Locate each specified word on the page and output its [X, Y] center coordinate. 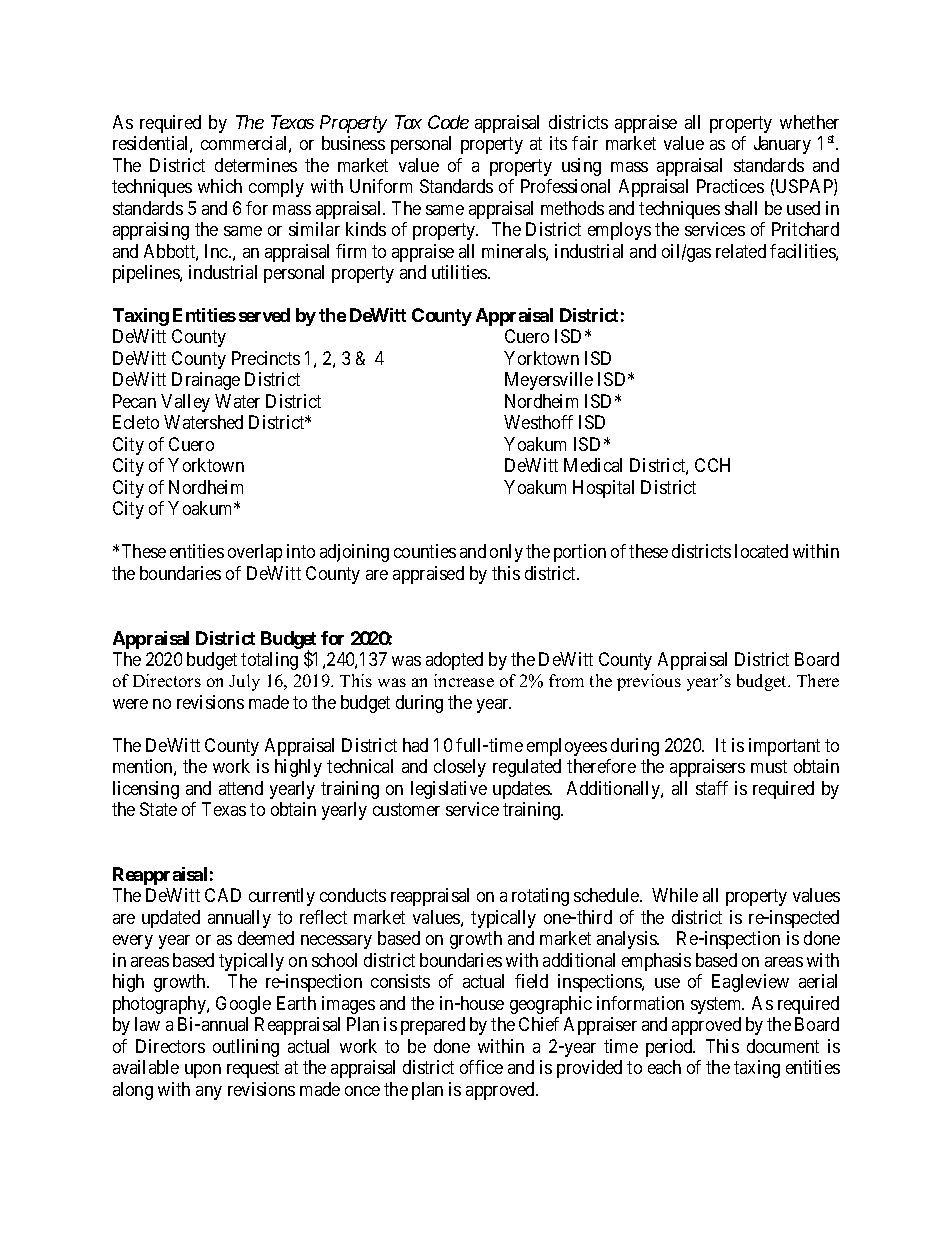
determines [256, 165]
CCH [712, 465]
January [782, 145]
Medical [593, 465]
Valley [185, 403]
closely [460, 768]
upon [203, 1071]
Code [448, 122]
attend [241, 788]
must [769, 766]
